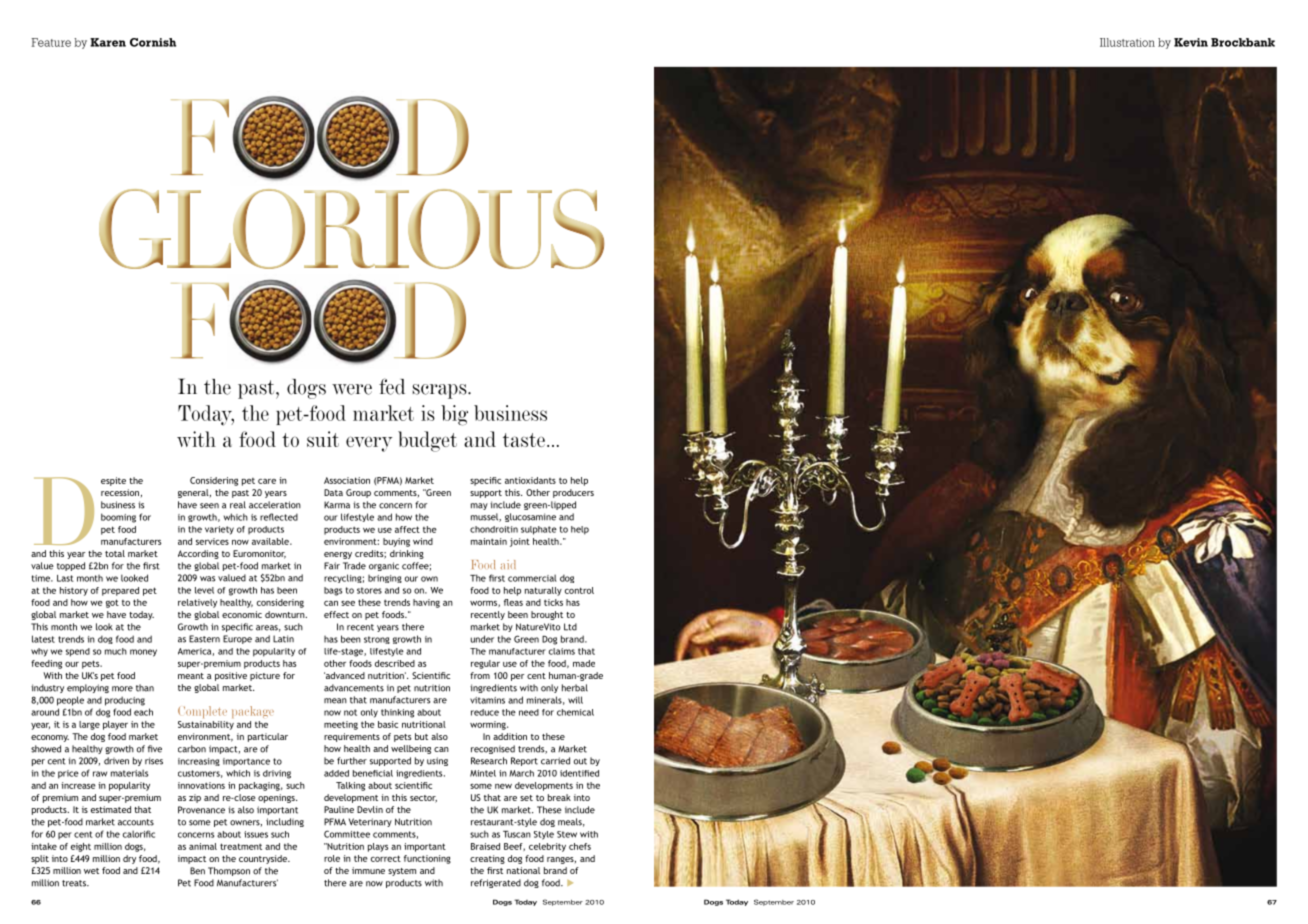 This document has width=1308, height=924. I want to click on Cornish, so click(153, 42).
